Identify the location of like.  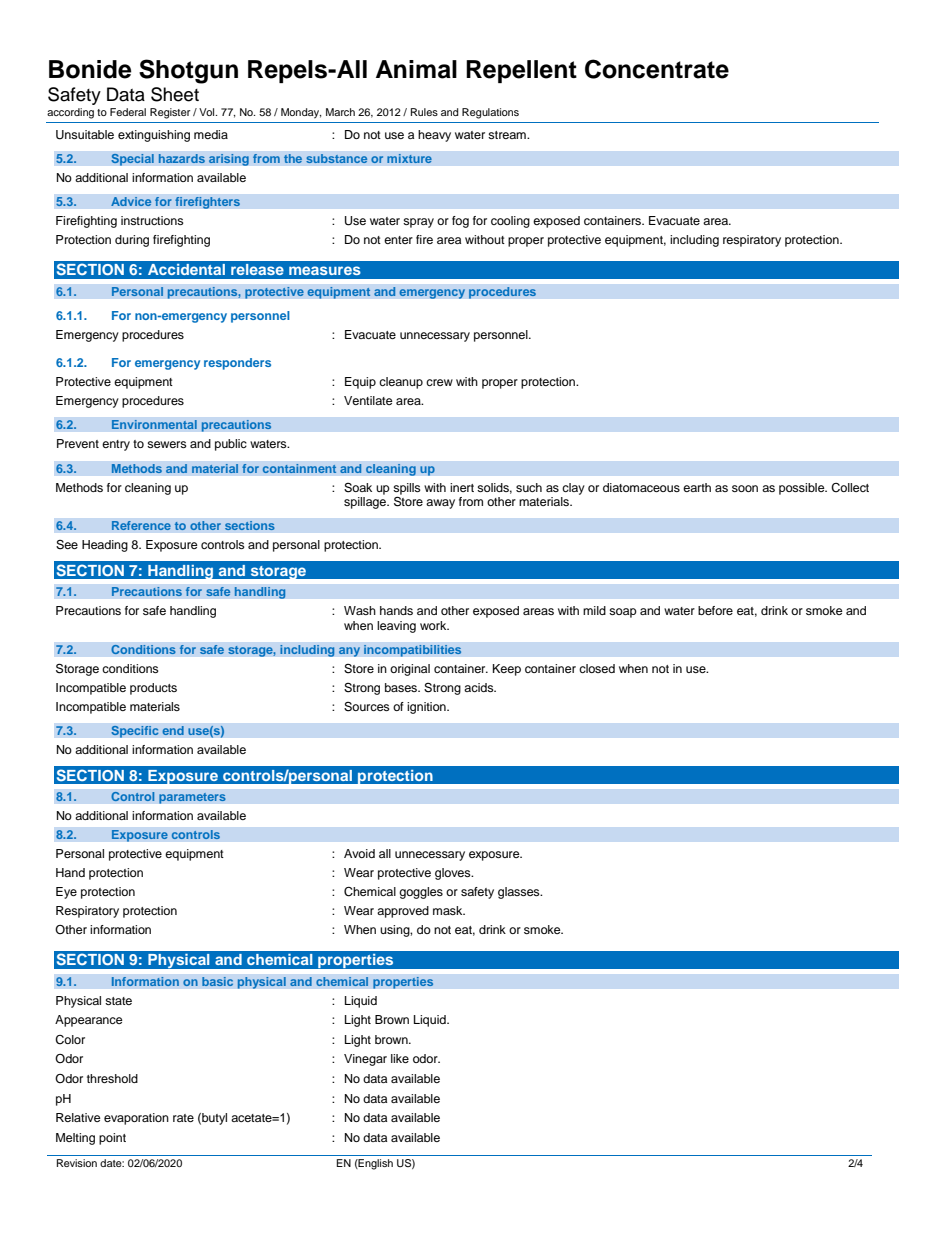
(400, 1058).
